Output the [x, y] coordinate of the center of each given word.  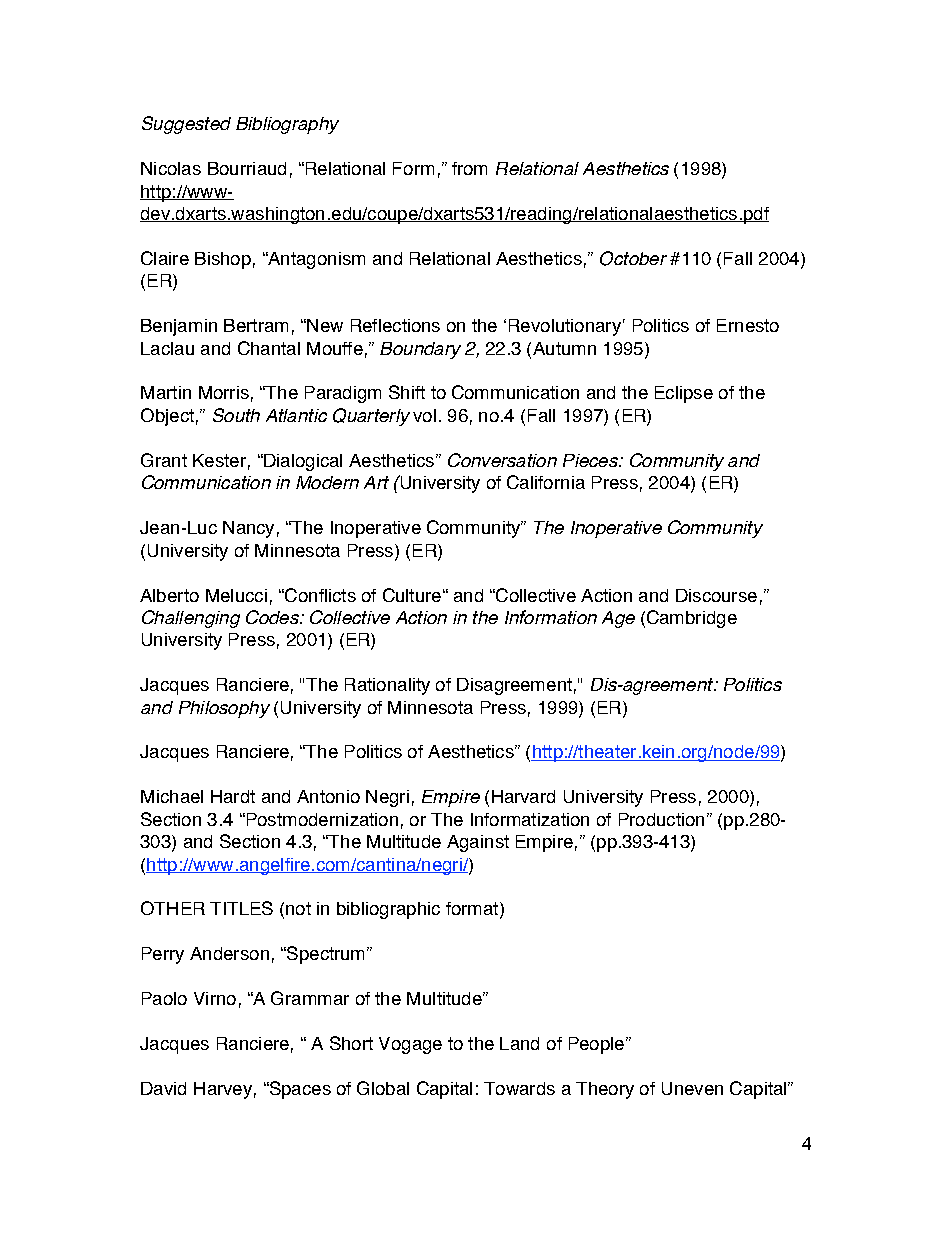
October [633, 258]
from [469, 168]
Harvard [523, 796]
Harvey [223, 1090]
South [236, 415]
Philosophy [224, 709]
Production [661, 819]
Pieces [591, 460]
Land [519, 1043]
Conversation [502, 460]
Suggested [186, 125]
